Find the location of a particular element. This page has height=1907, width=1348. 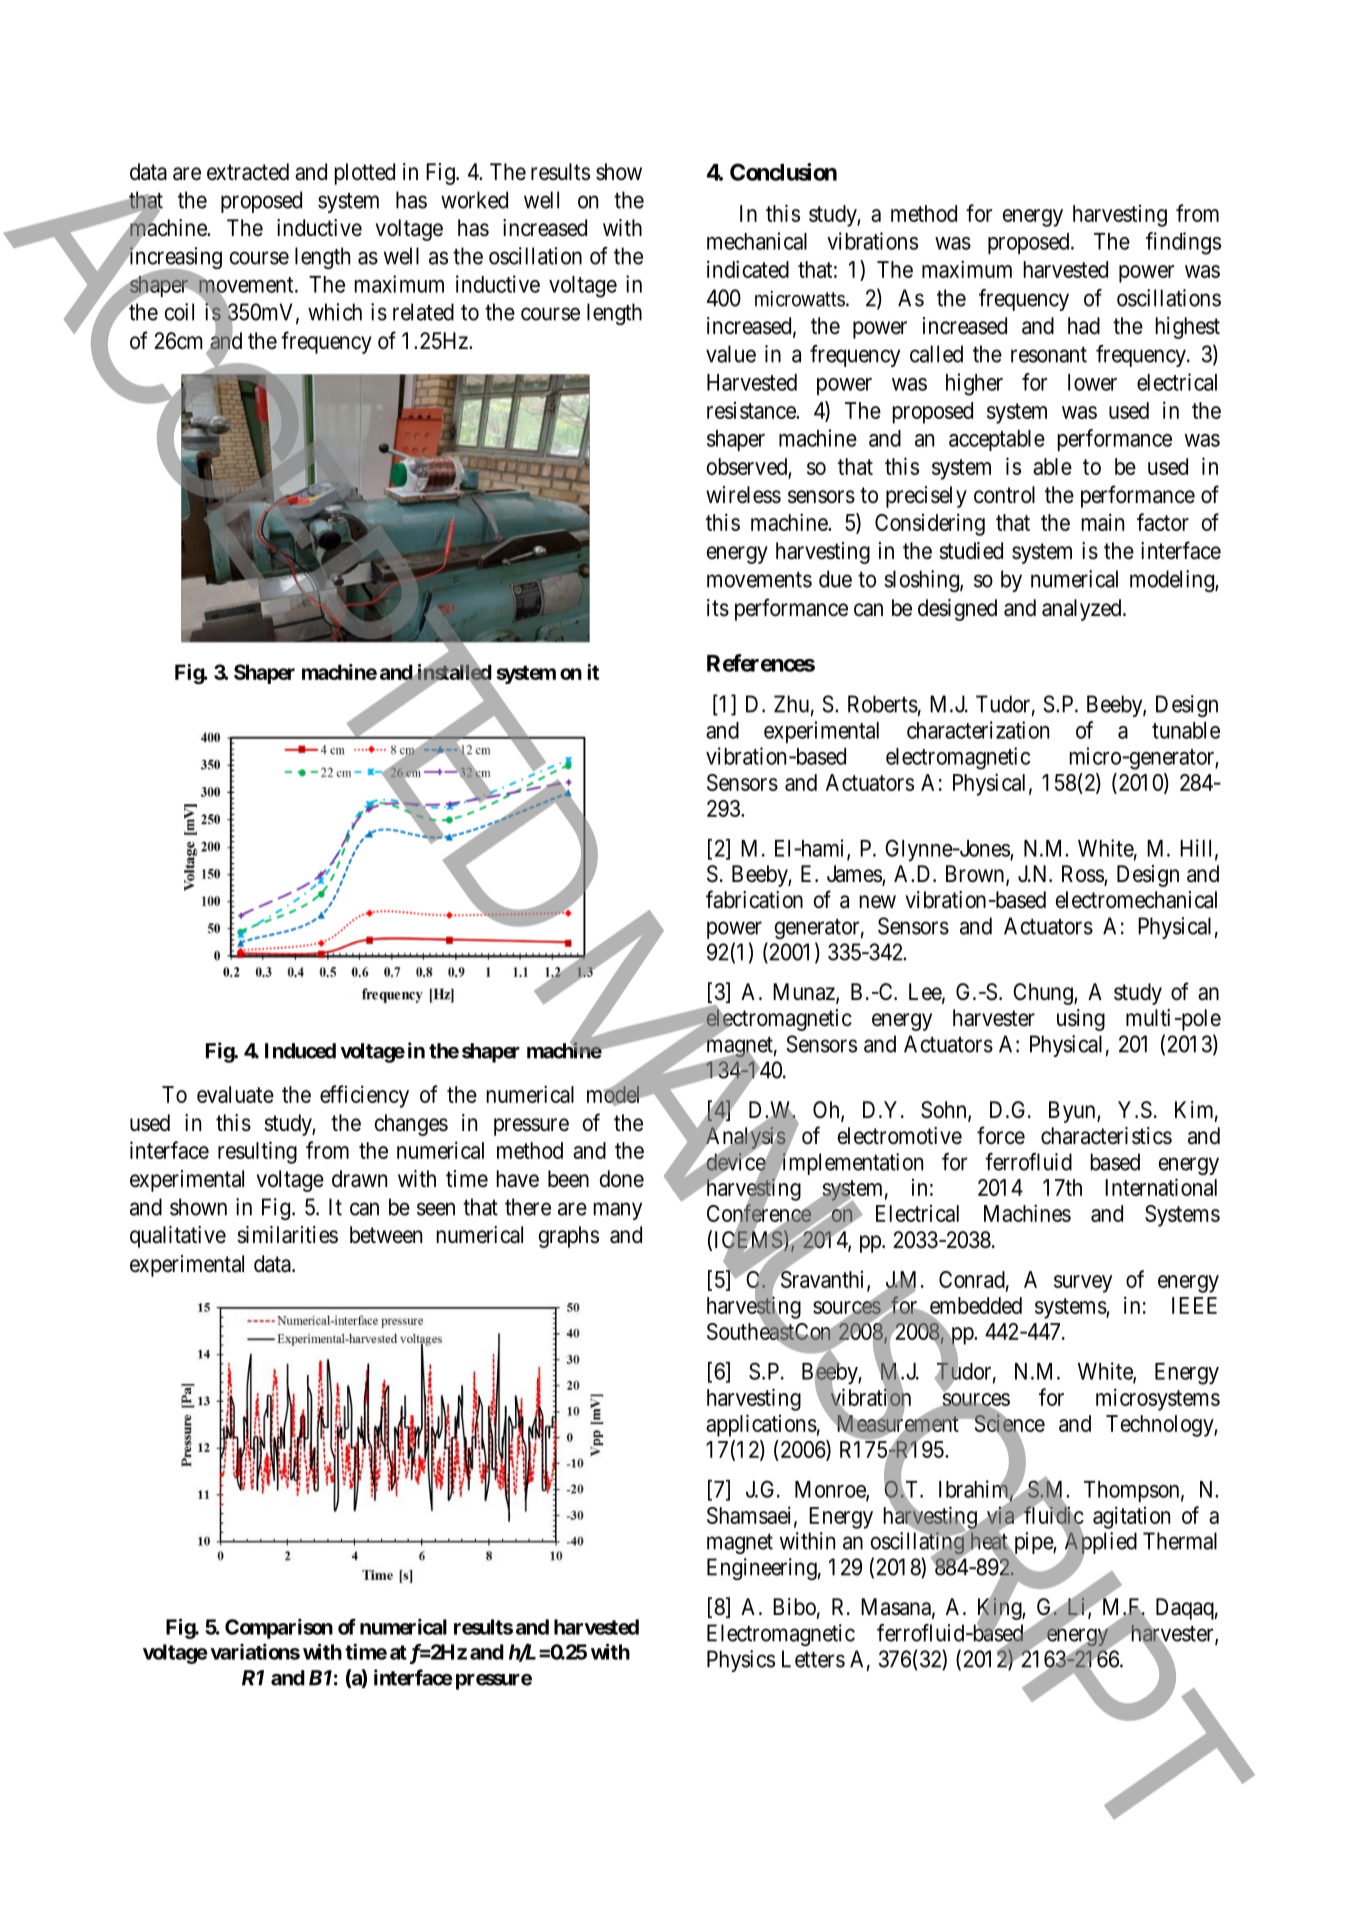

analyzed is located at coordinates (1083, 610).
